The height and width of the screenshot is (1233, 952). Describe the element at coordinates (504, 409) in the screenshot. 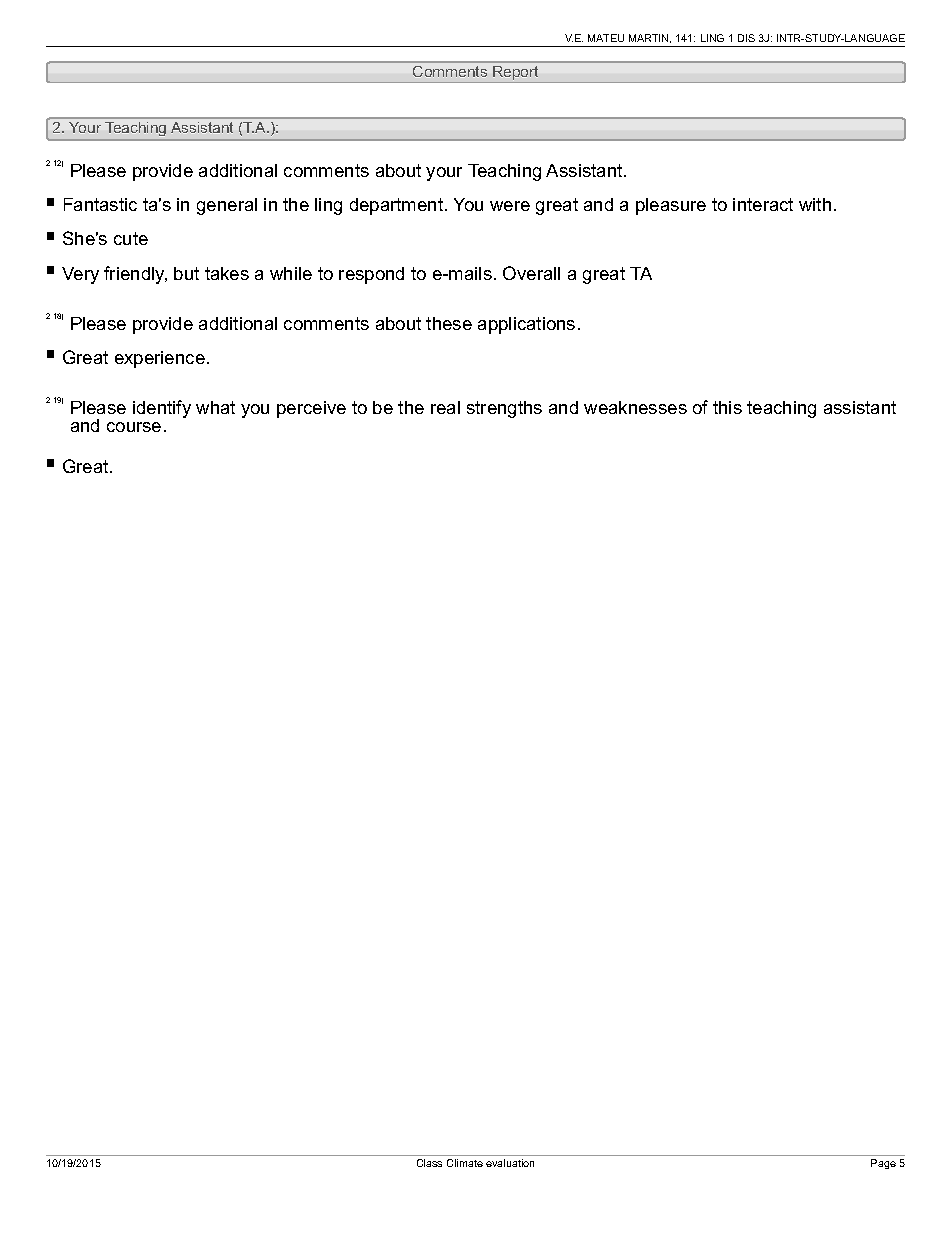

I see `strengths` at that location.
